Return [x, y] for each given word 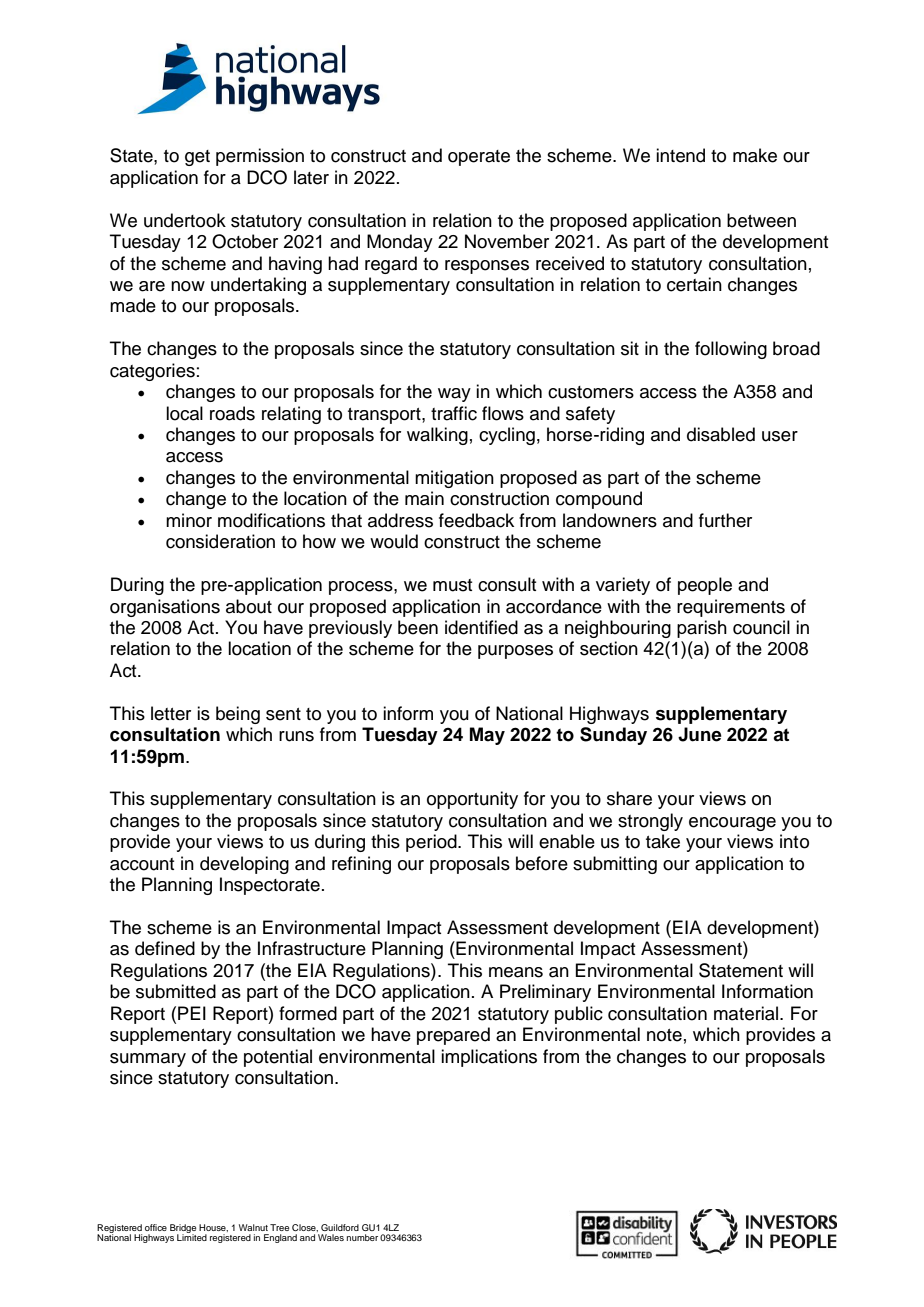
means [516, 972]
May [487, 736]
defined [165, 948]
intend [680, 155]
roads [232, 413]
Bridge [183, 1229]
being [238, 715]
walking [437, 436]
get [197, 158]
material [747, 1013]
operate [479, 158]
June [700, 734]
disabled [721, 434]
